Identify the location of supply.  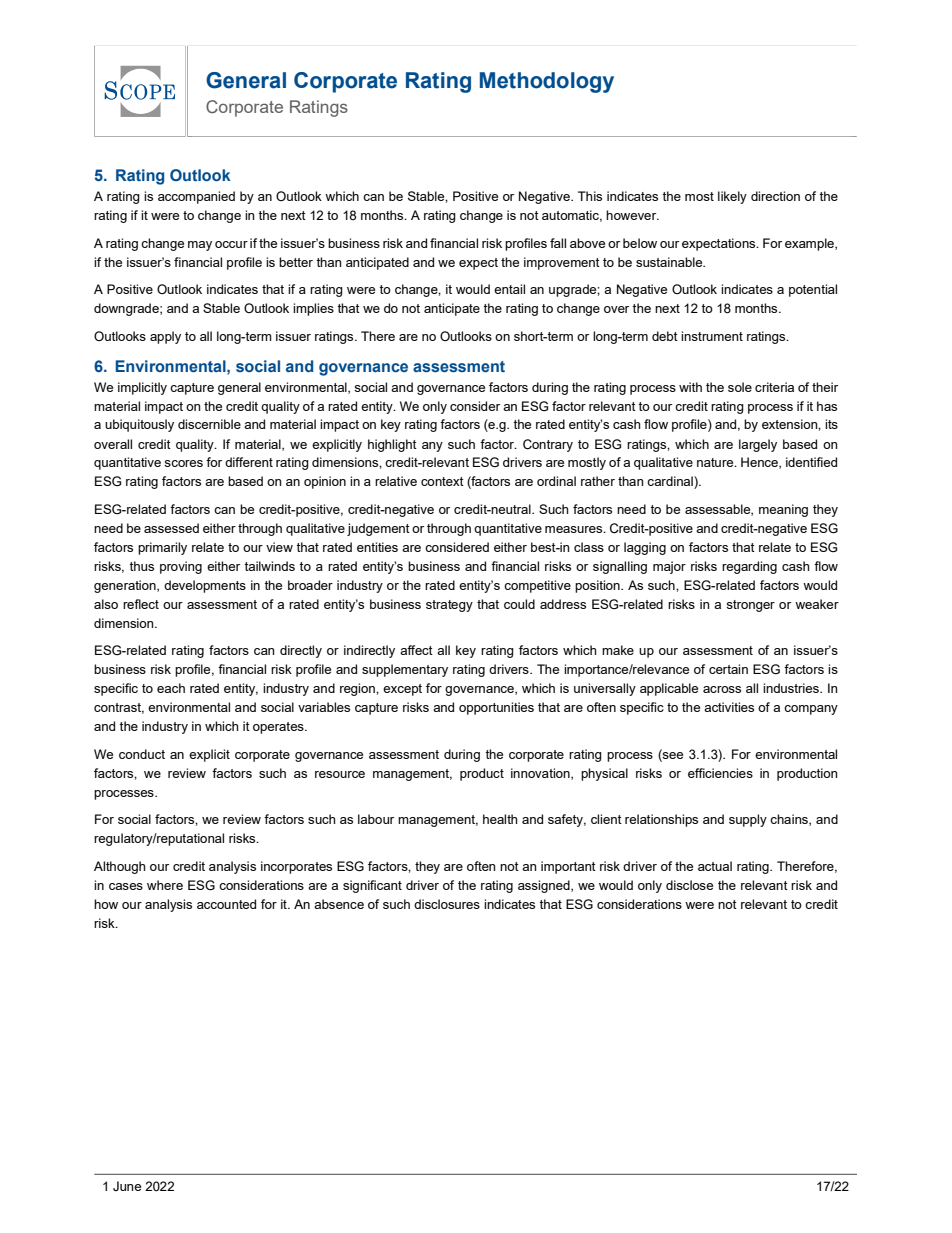
(748, 820).
